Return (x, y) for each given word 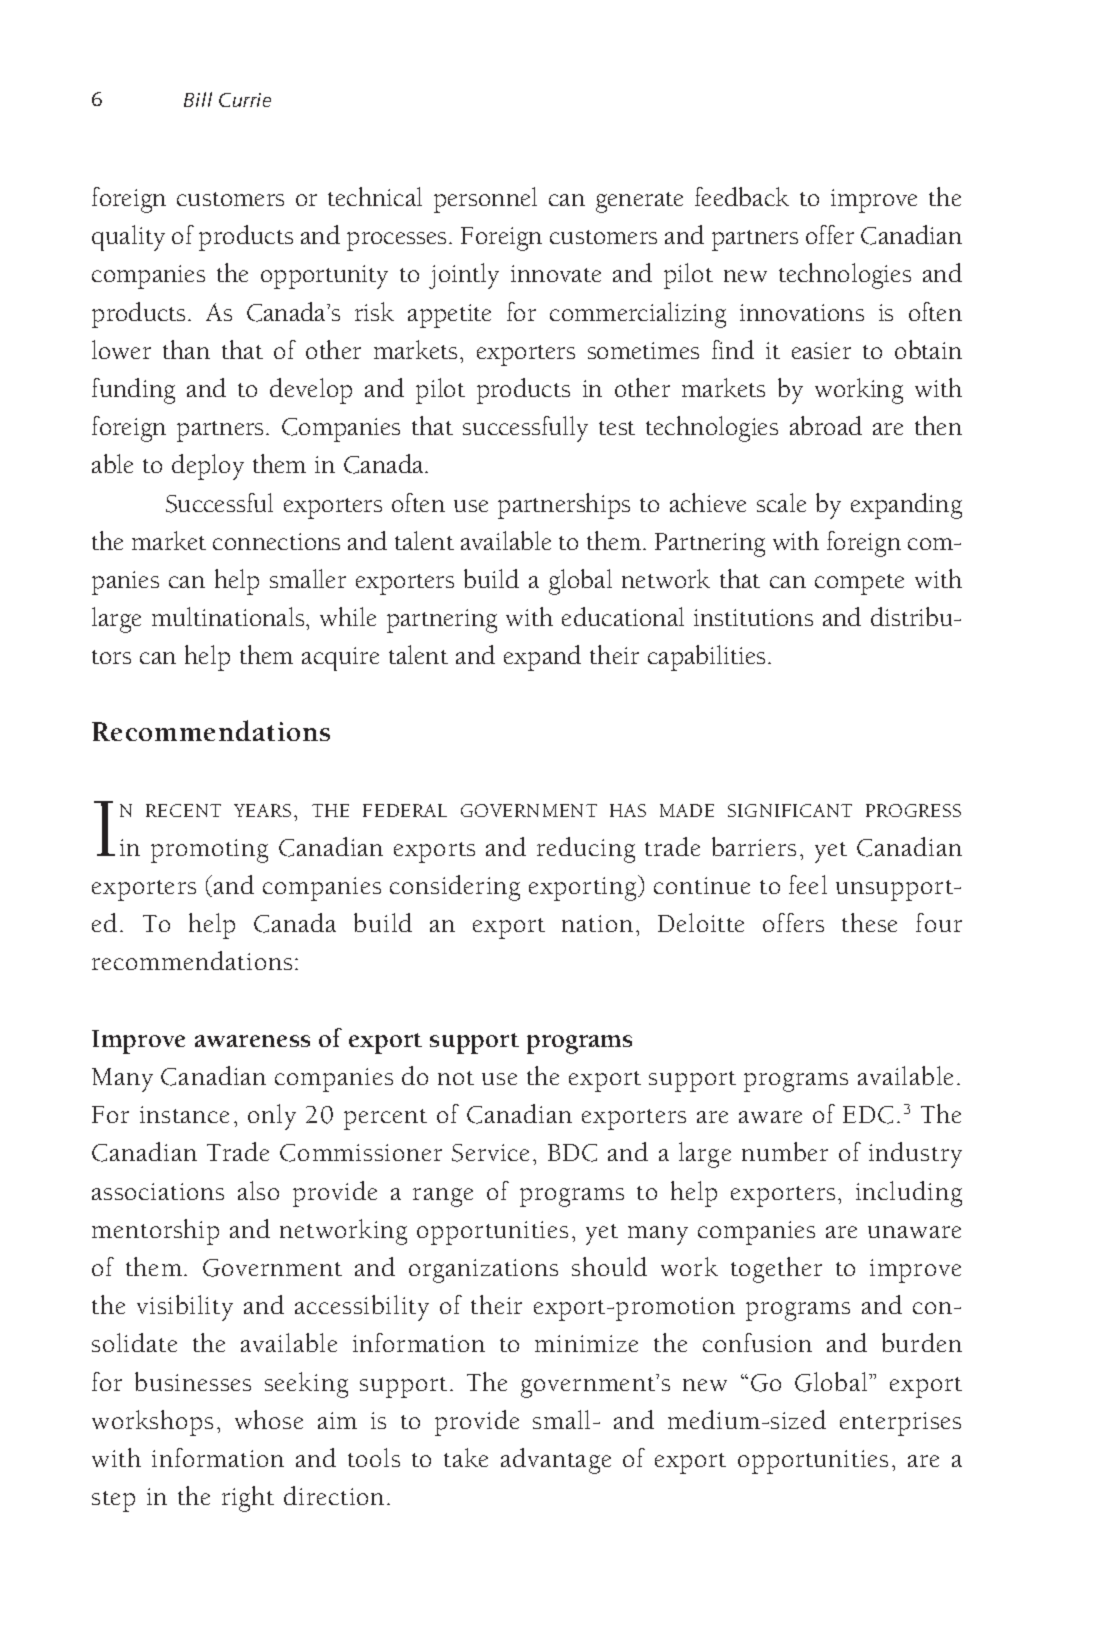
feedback (742, 196)
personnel (485, 200)
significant (790, 810)
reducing (586, 850)
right (248, 1499)
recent (183, 810)
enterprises (900, 1424)
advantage (556, 1461)
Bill (198, 99)
